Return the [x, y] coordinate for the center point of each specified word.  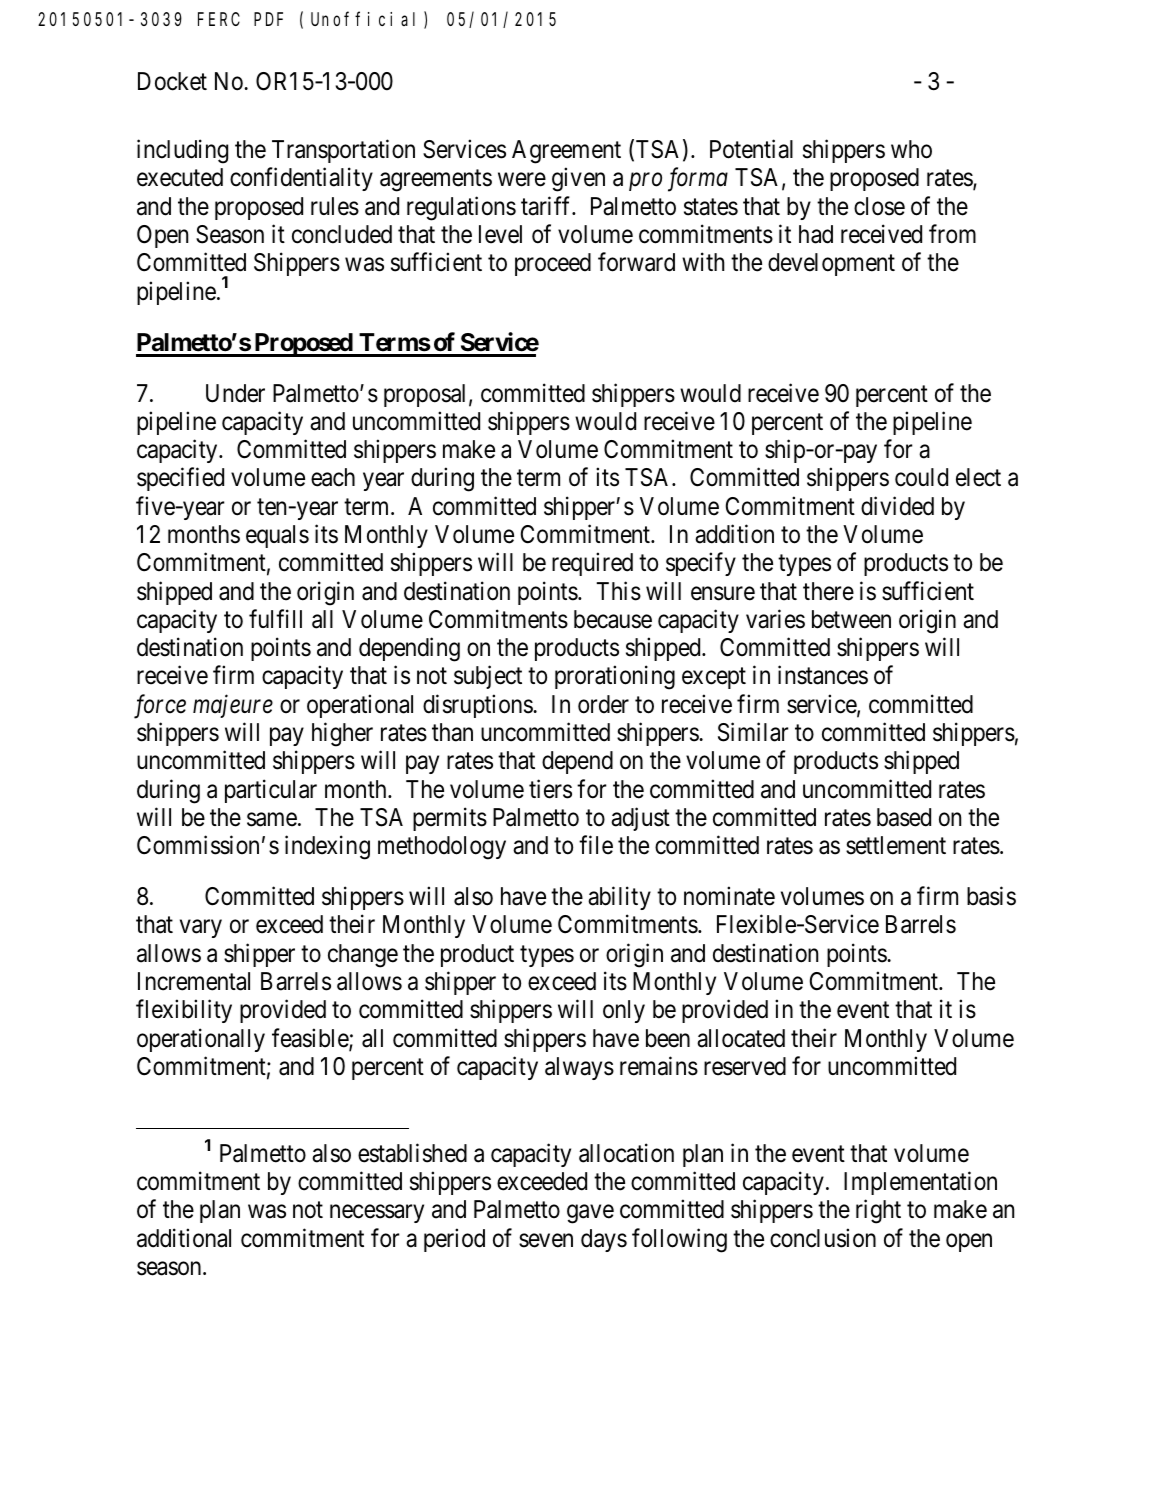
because [613, 619]
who [911, 149]
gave [590, 1214]
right [878, 1212]
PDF [268, 19]
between [851, 619]
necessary [377, 1214]
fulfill [275, 618]
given [578, 180]
